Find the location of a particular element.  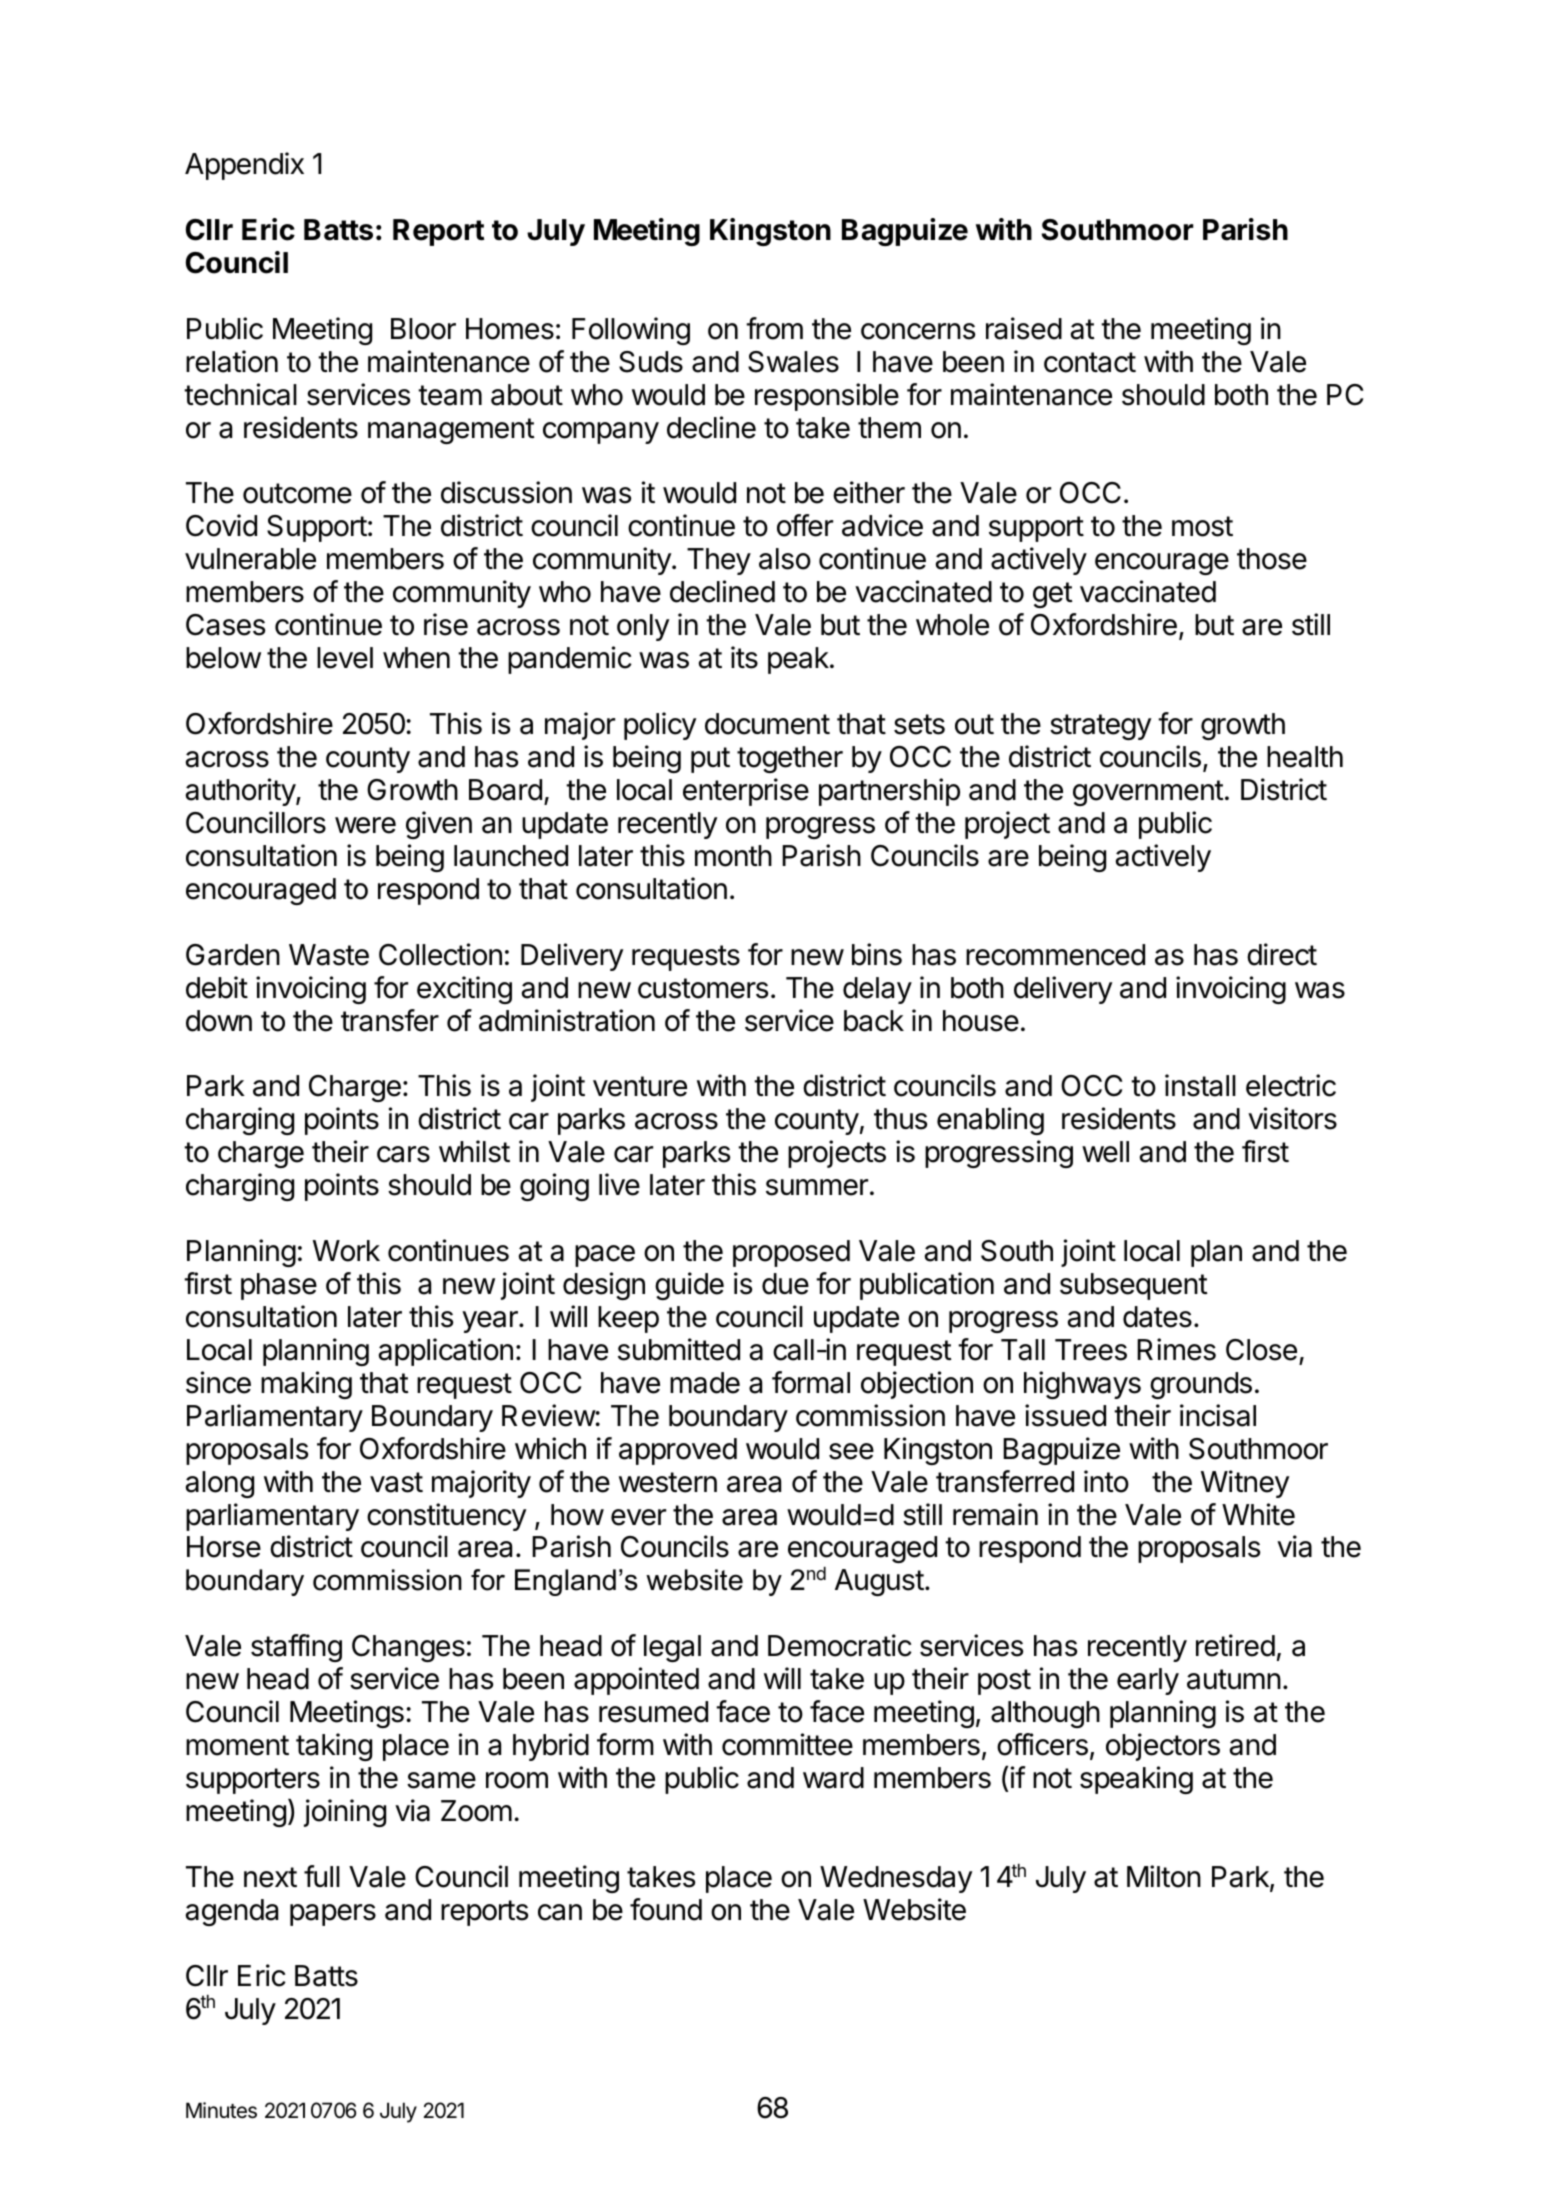

summer is located at coordinates (817, 1187).
